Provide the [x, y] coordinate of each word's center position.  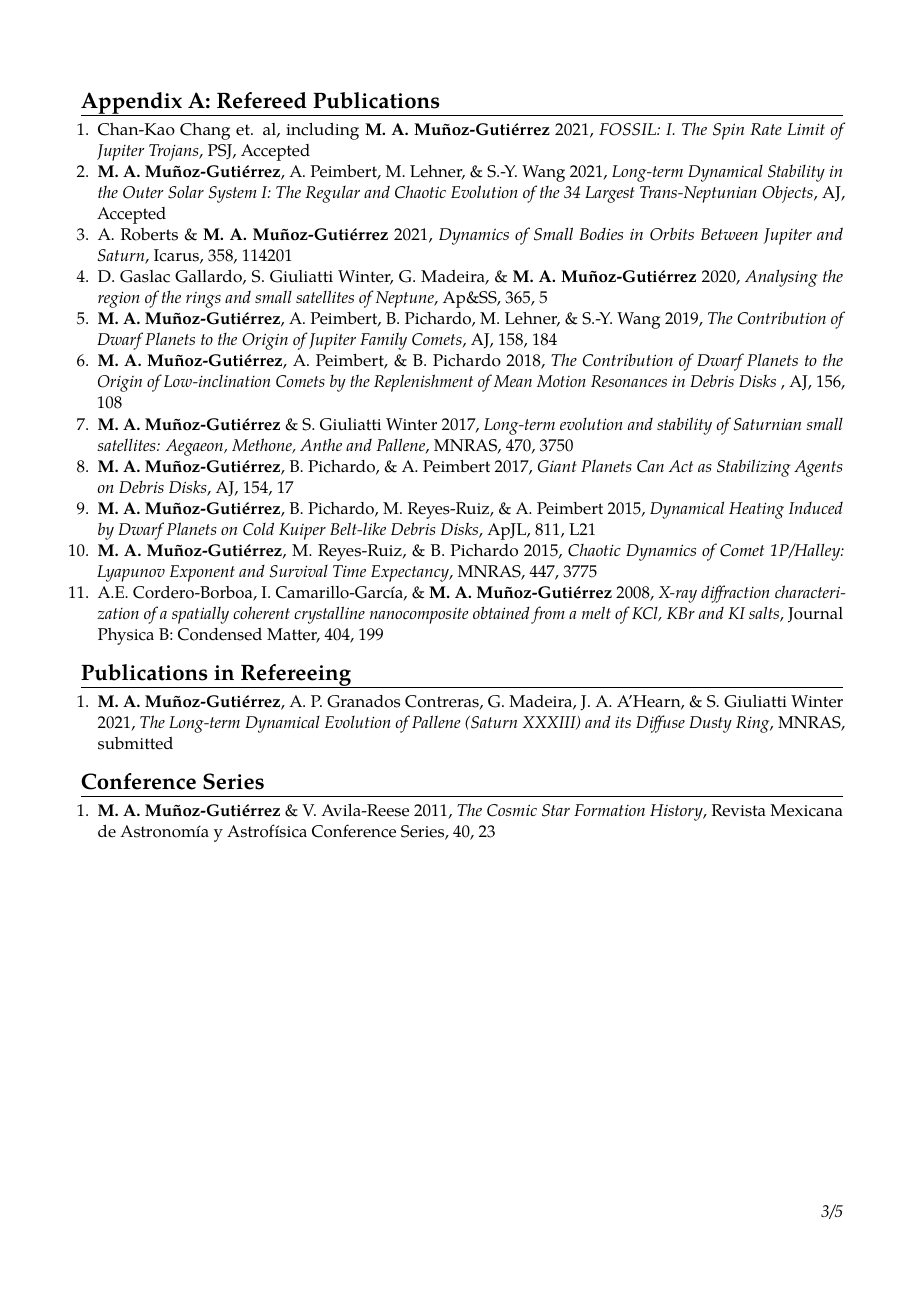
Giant [557, 466]
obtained [501, 612]
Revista [739, 810]
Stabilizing [754, 468]
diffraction [735, 594]
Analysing [781, 278]
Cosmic [512, 810]
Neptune [406, 299]
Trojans [175, 152]
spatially [200, 615]
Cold [258, 529]
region [119, 299]
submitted [135, 743]
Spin [728, 131]
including [322, 131]
